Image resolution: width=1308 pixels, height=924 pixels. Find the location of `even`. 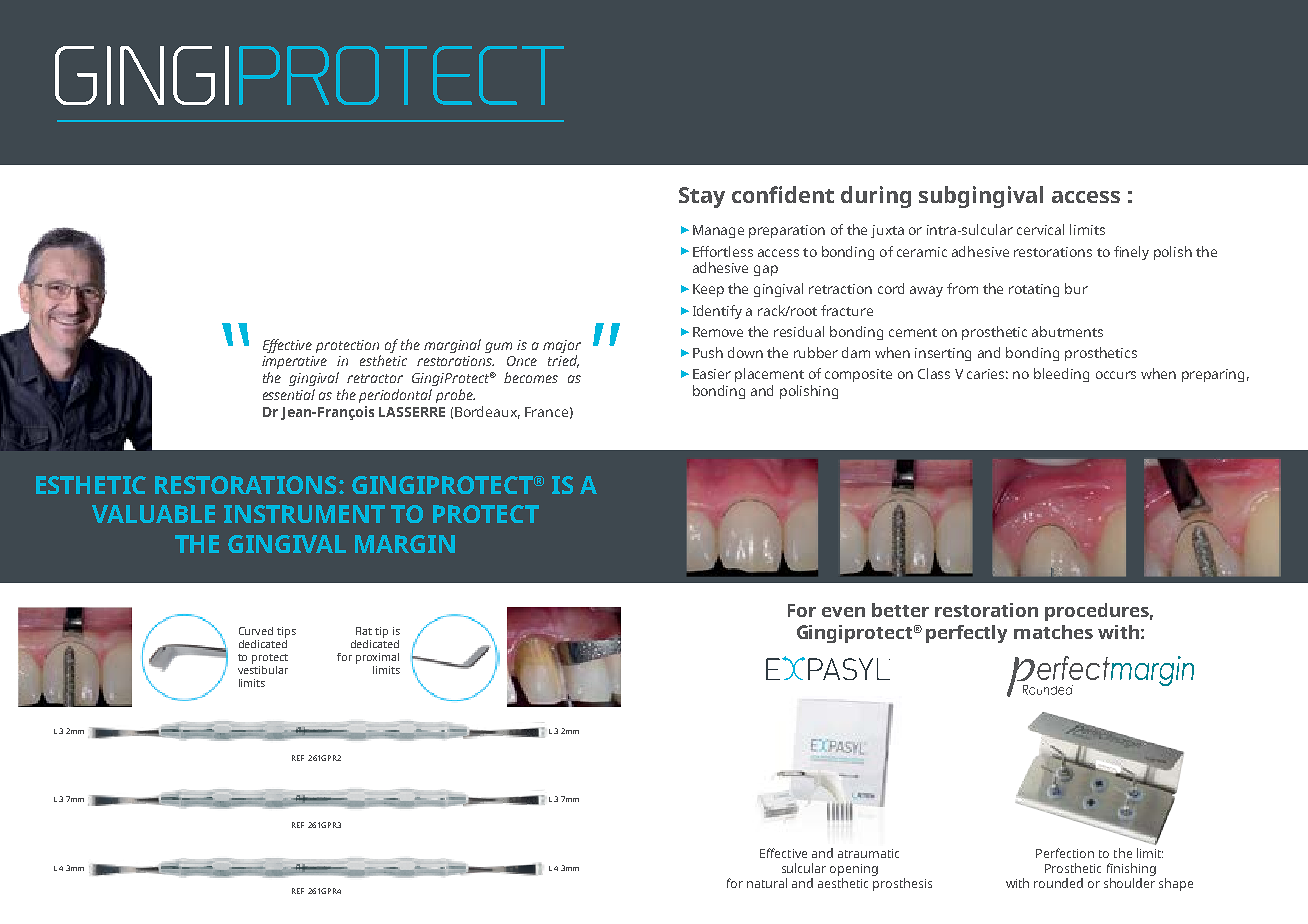

even is located at coordinates (843, 612).
